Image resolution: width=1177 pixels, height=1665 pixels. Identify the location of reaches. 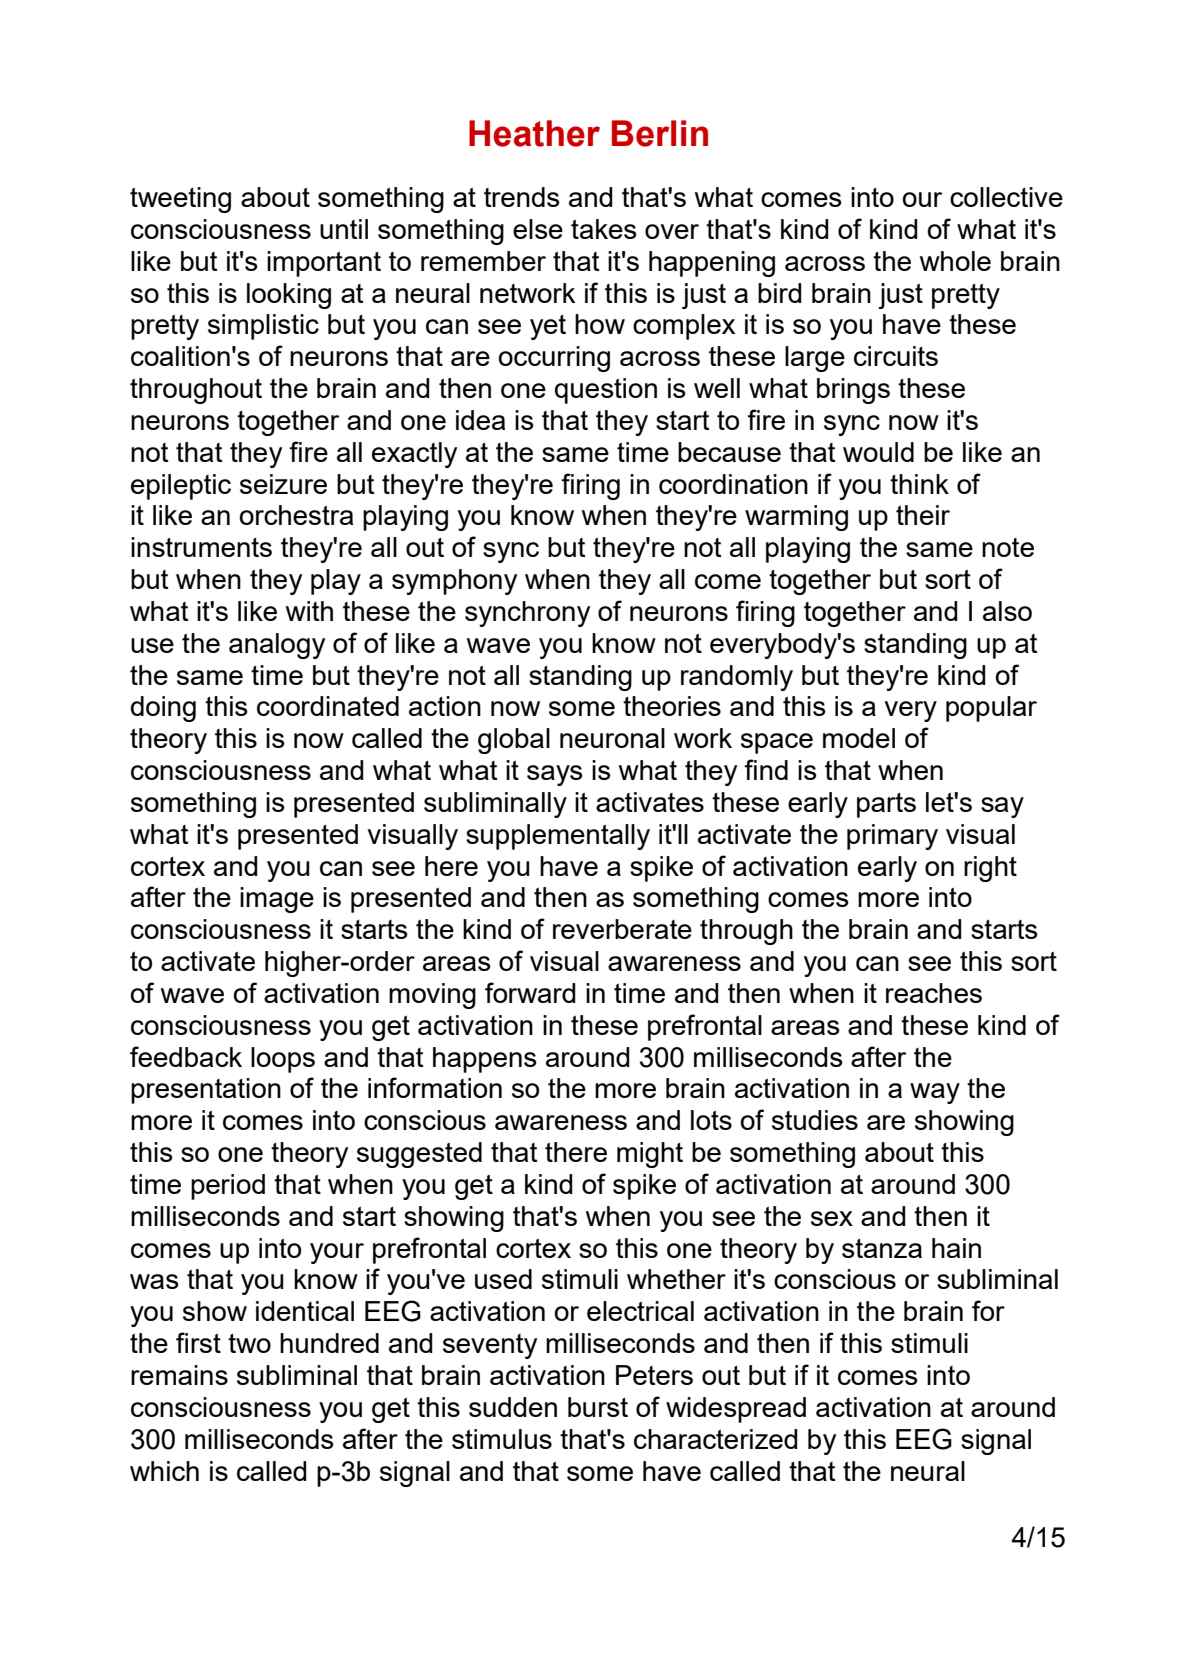
(934, 993).
